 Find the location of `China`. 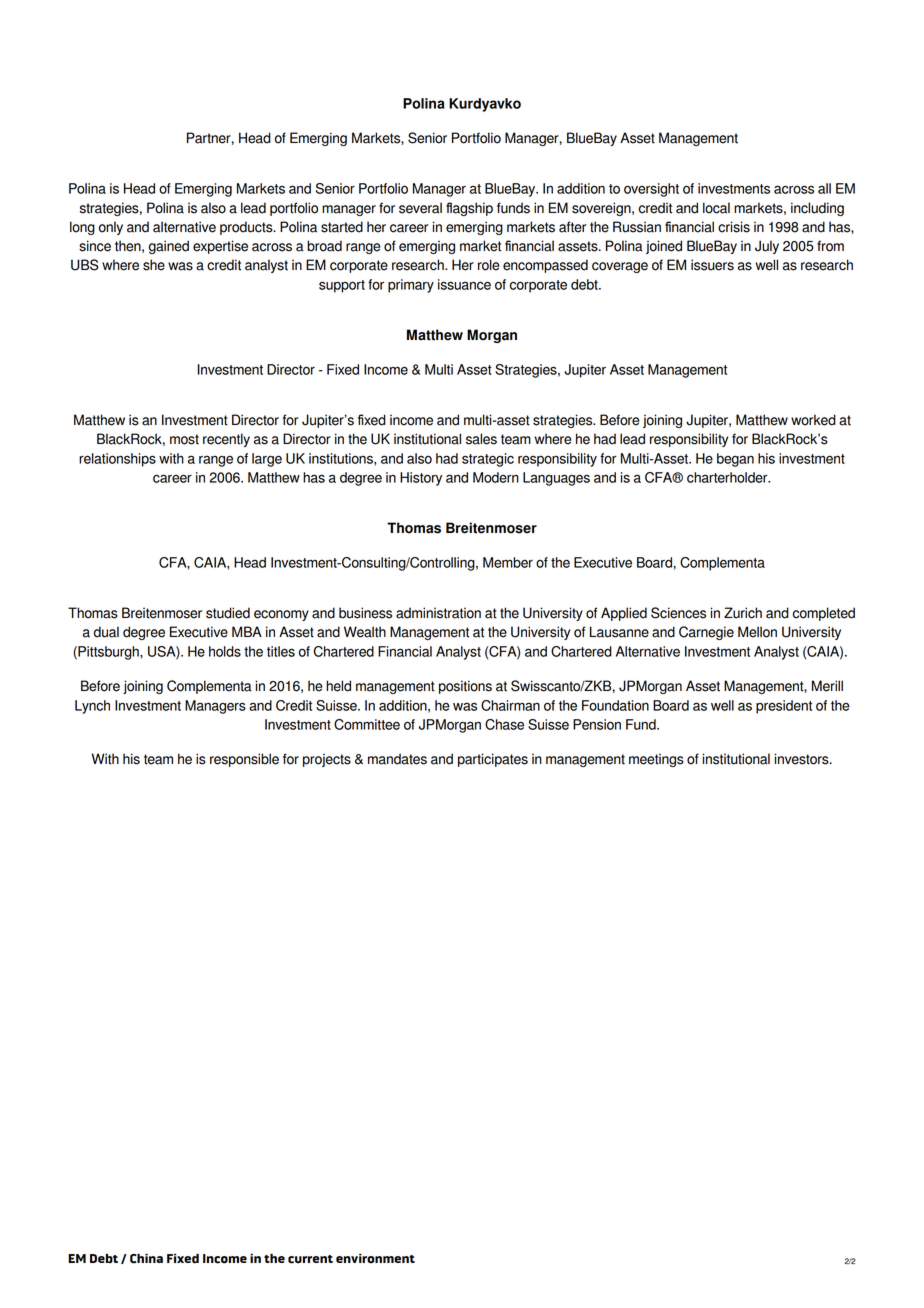

China is located at coordinates (146, 1259).
